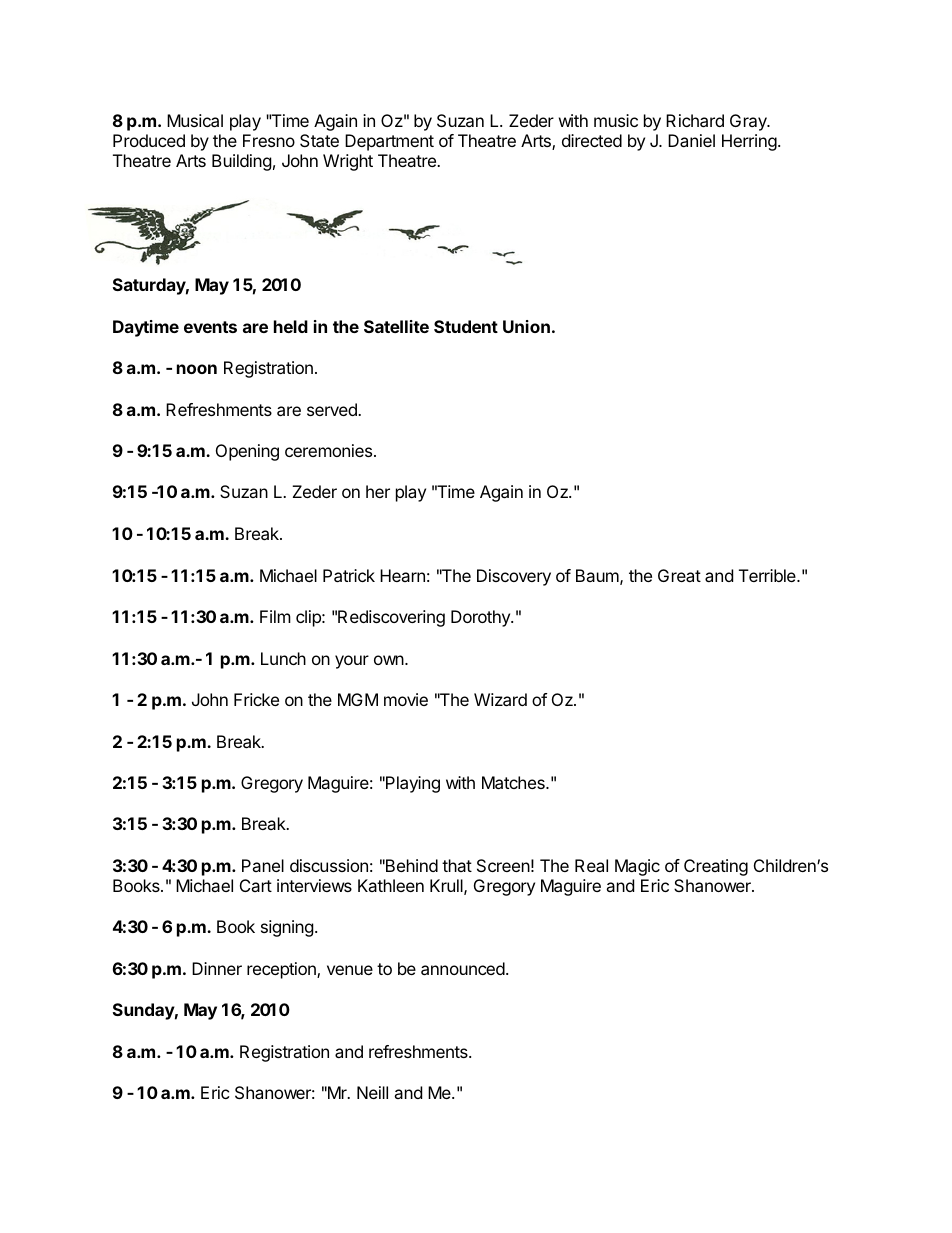 This screenshot has width=952, height=1233. Describe the element at coordinates (275, 616) in the screenshot. I see `Film` at that location.
